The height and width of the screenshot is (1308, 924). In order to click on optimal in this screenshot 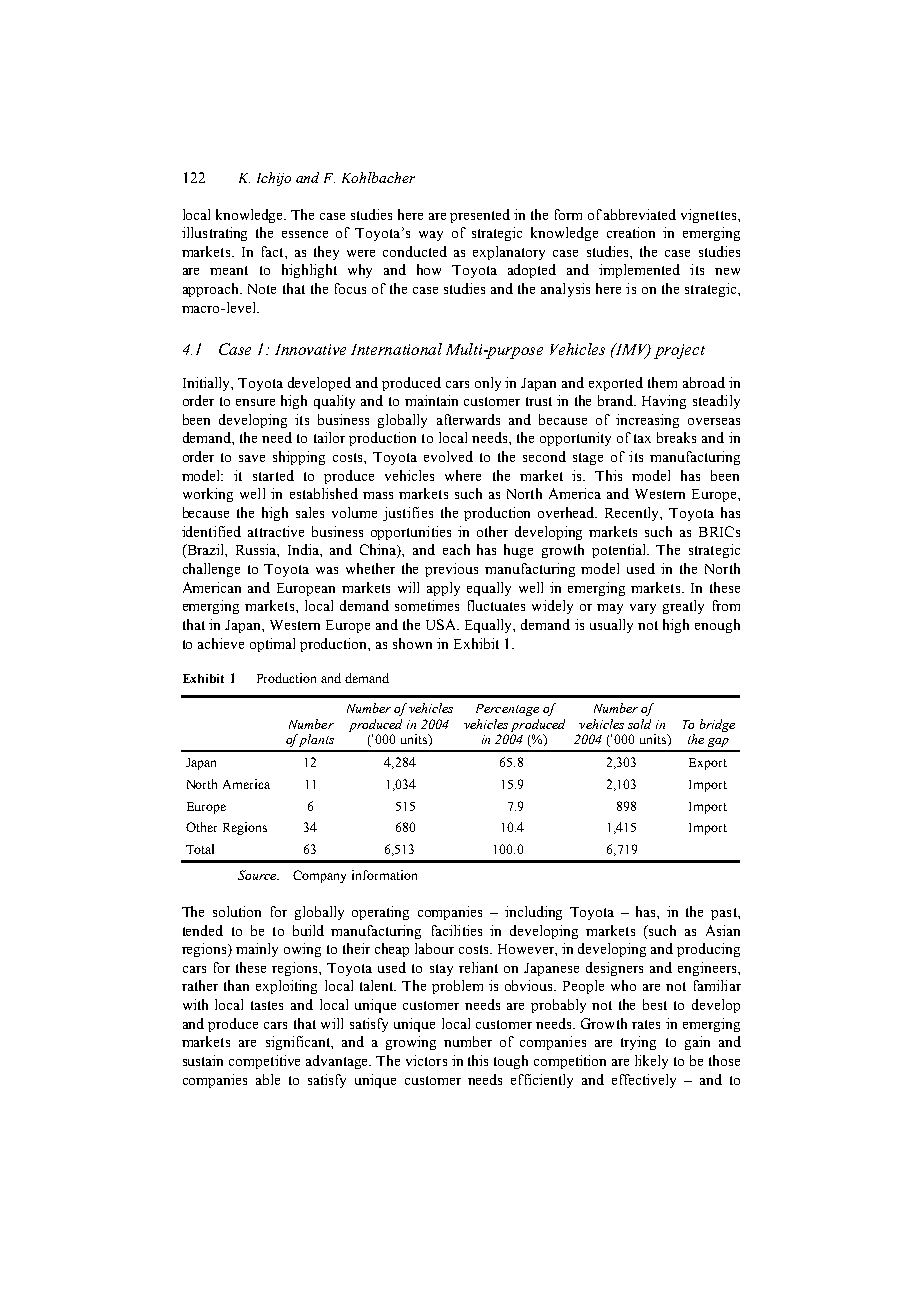, I will do `click(272, 645)`.
